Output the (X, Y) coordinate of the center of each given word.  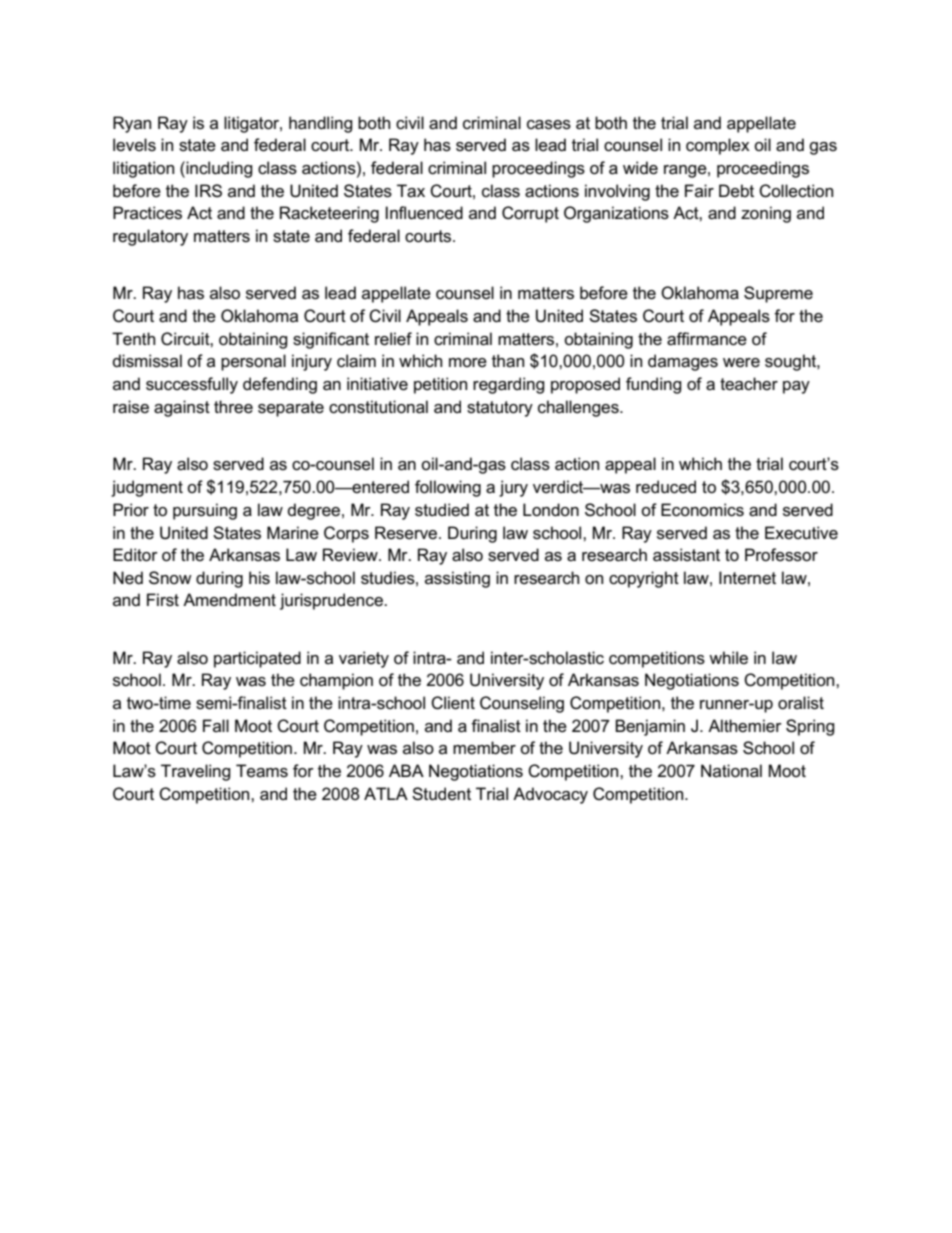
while (728, 657)
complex (718, 146)
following (448, 488)
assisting (457, 579)
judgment (147, 488)
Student (441, 794)
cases (549, 125)
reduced (666, 487)
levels (134, 145)
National (731, 771)
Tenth (133, 339)
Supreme (778, 294)
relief (393, 339)
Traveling (196, 772)
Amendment (229, 600)
